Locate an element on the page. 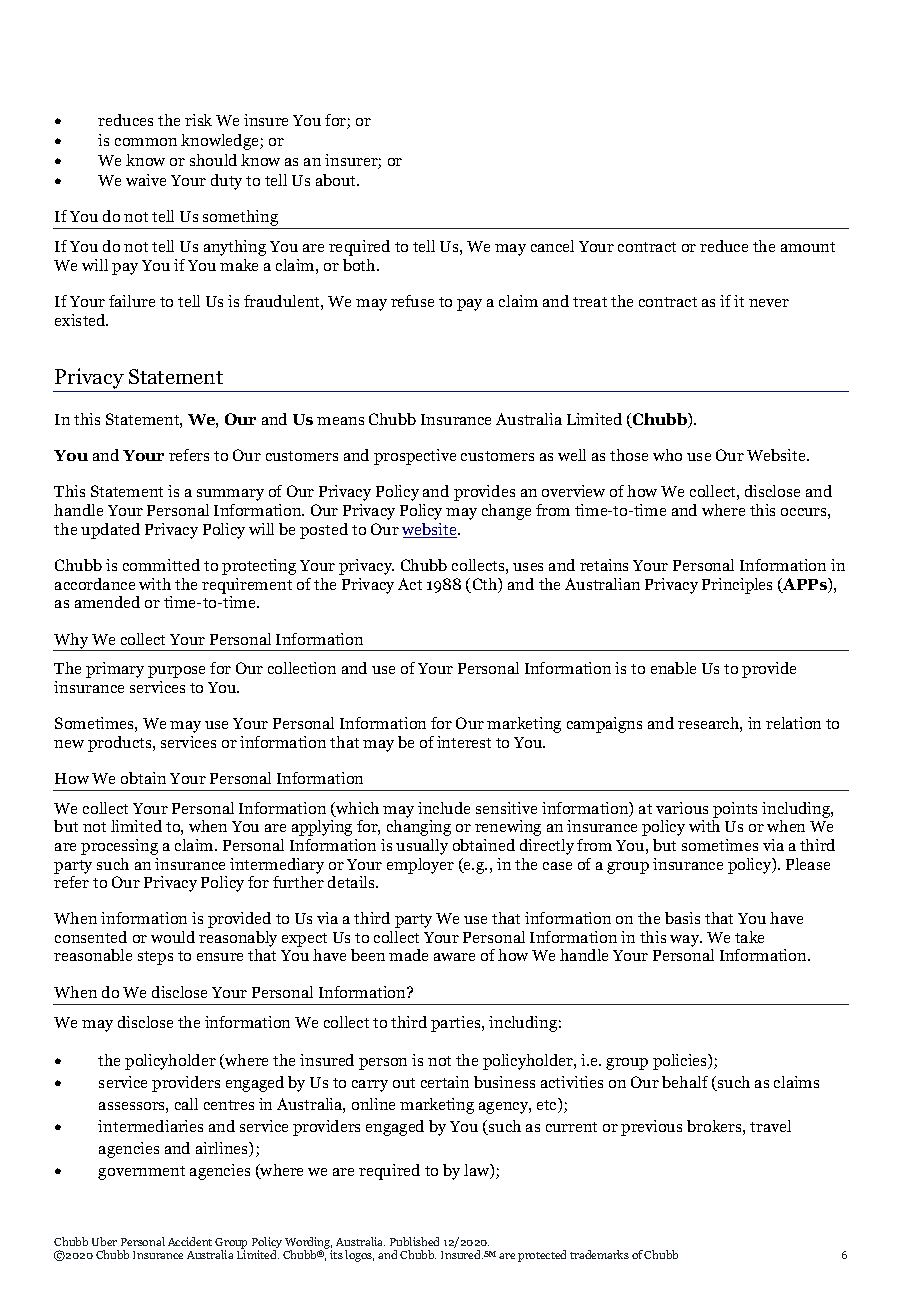  common is located at coordinates (146, 142).
